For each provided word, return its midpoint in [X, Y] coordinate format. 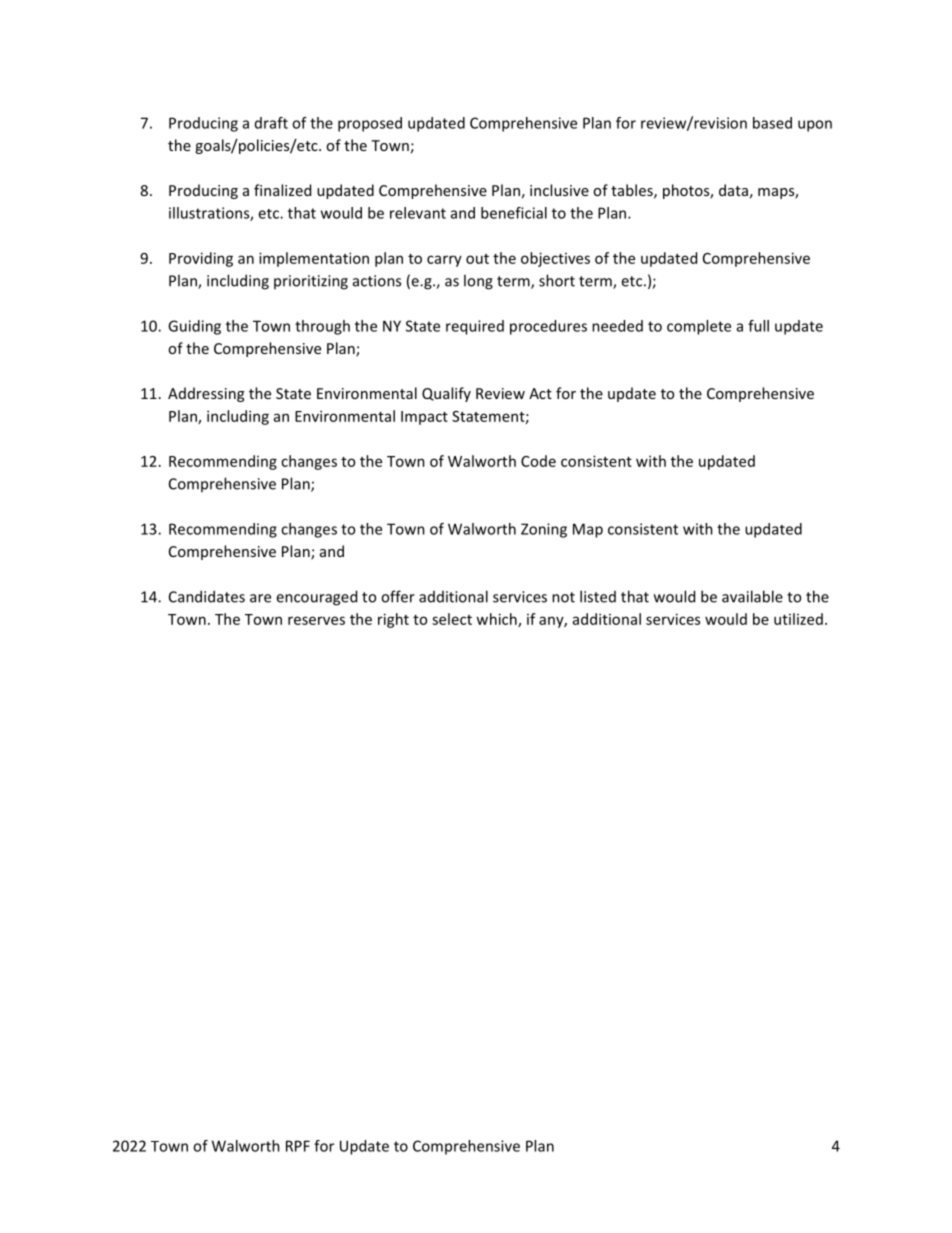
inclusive [559, 190]
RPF [298, 1146]
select [452, 619]
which [497, 620]
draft [271, 123]
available [752, 596]
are [260, 598]
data [733, 190]
